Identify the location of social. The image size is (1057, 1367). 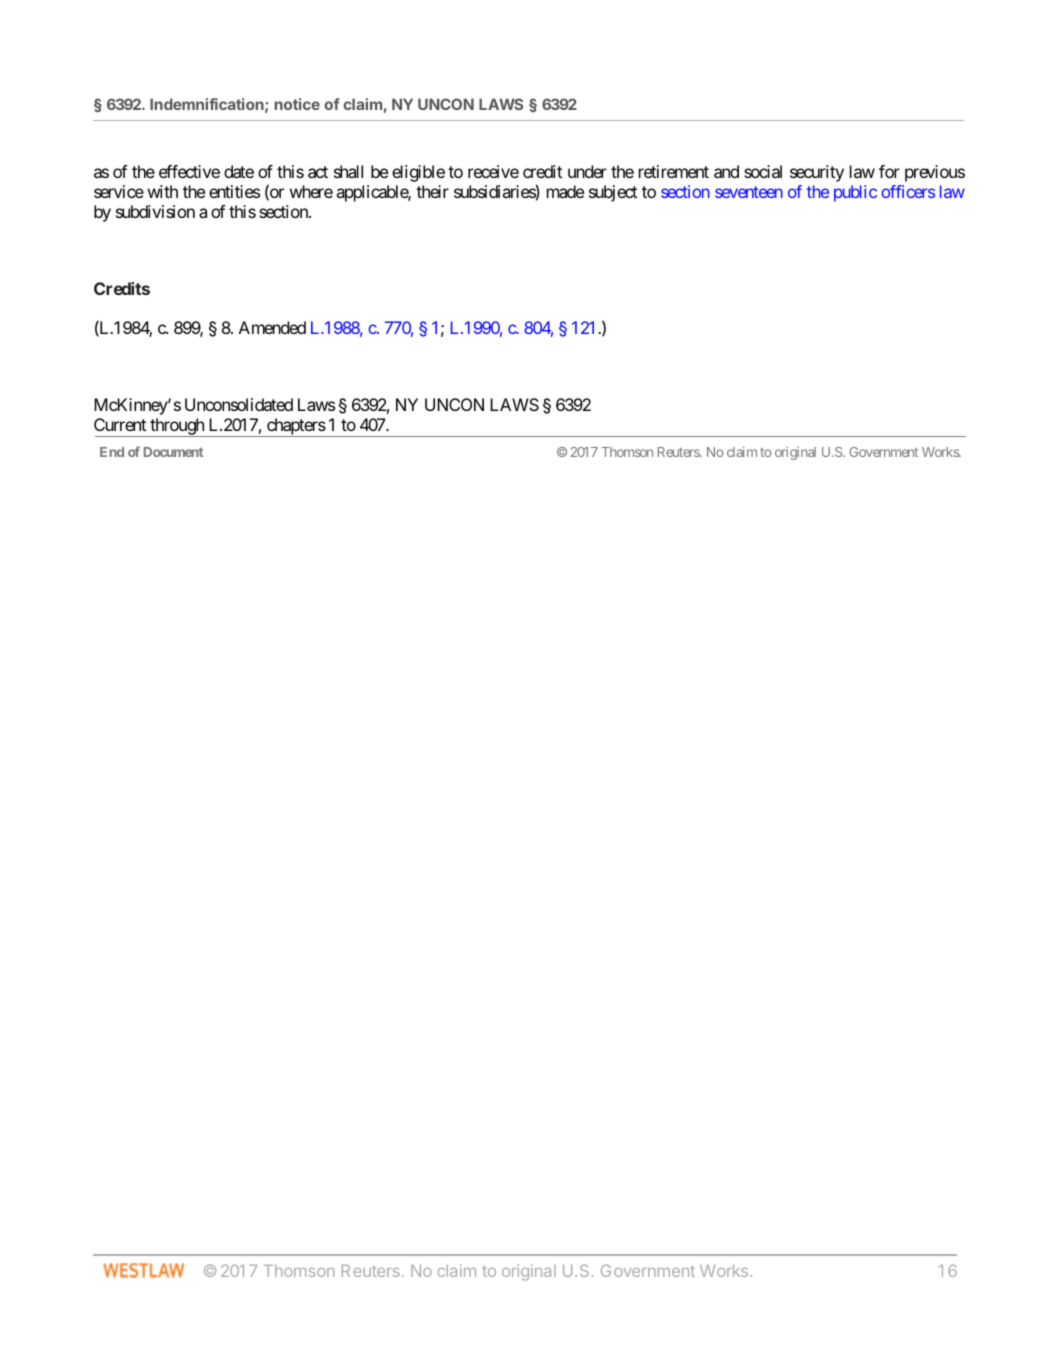
(763, 171).
